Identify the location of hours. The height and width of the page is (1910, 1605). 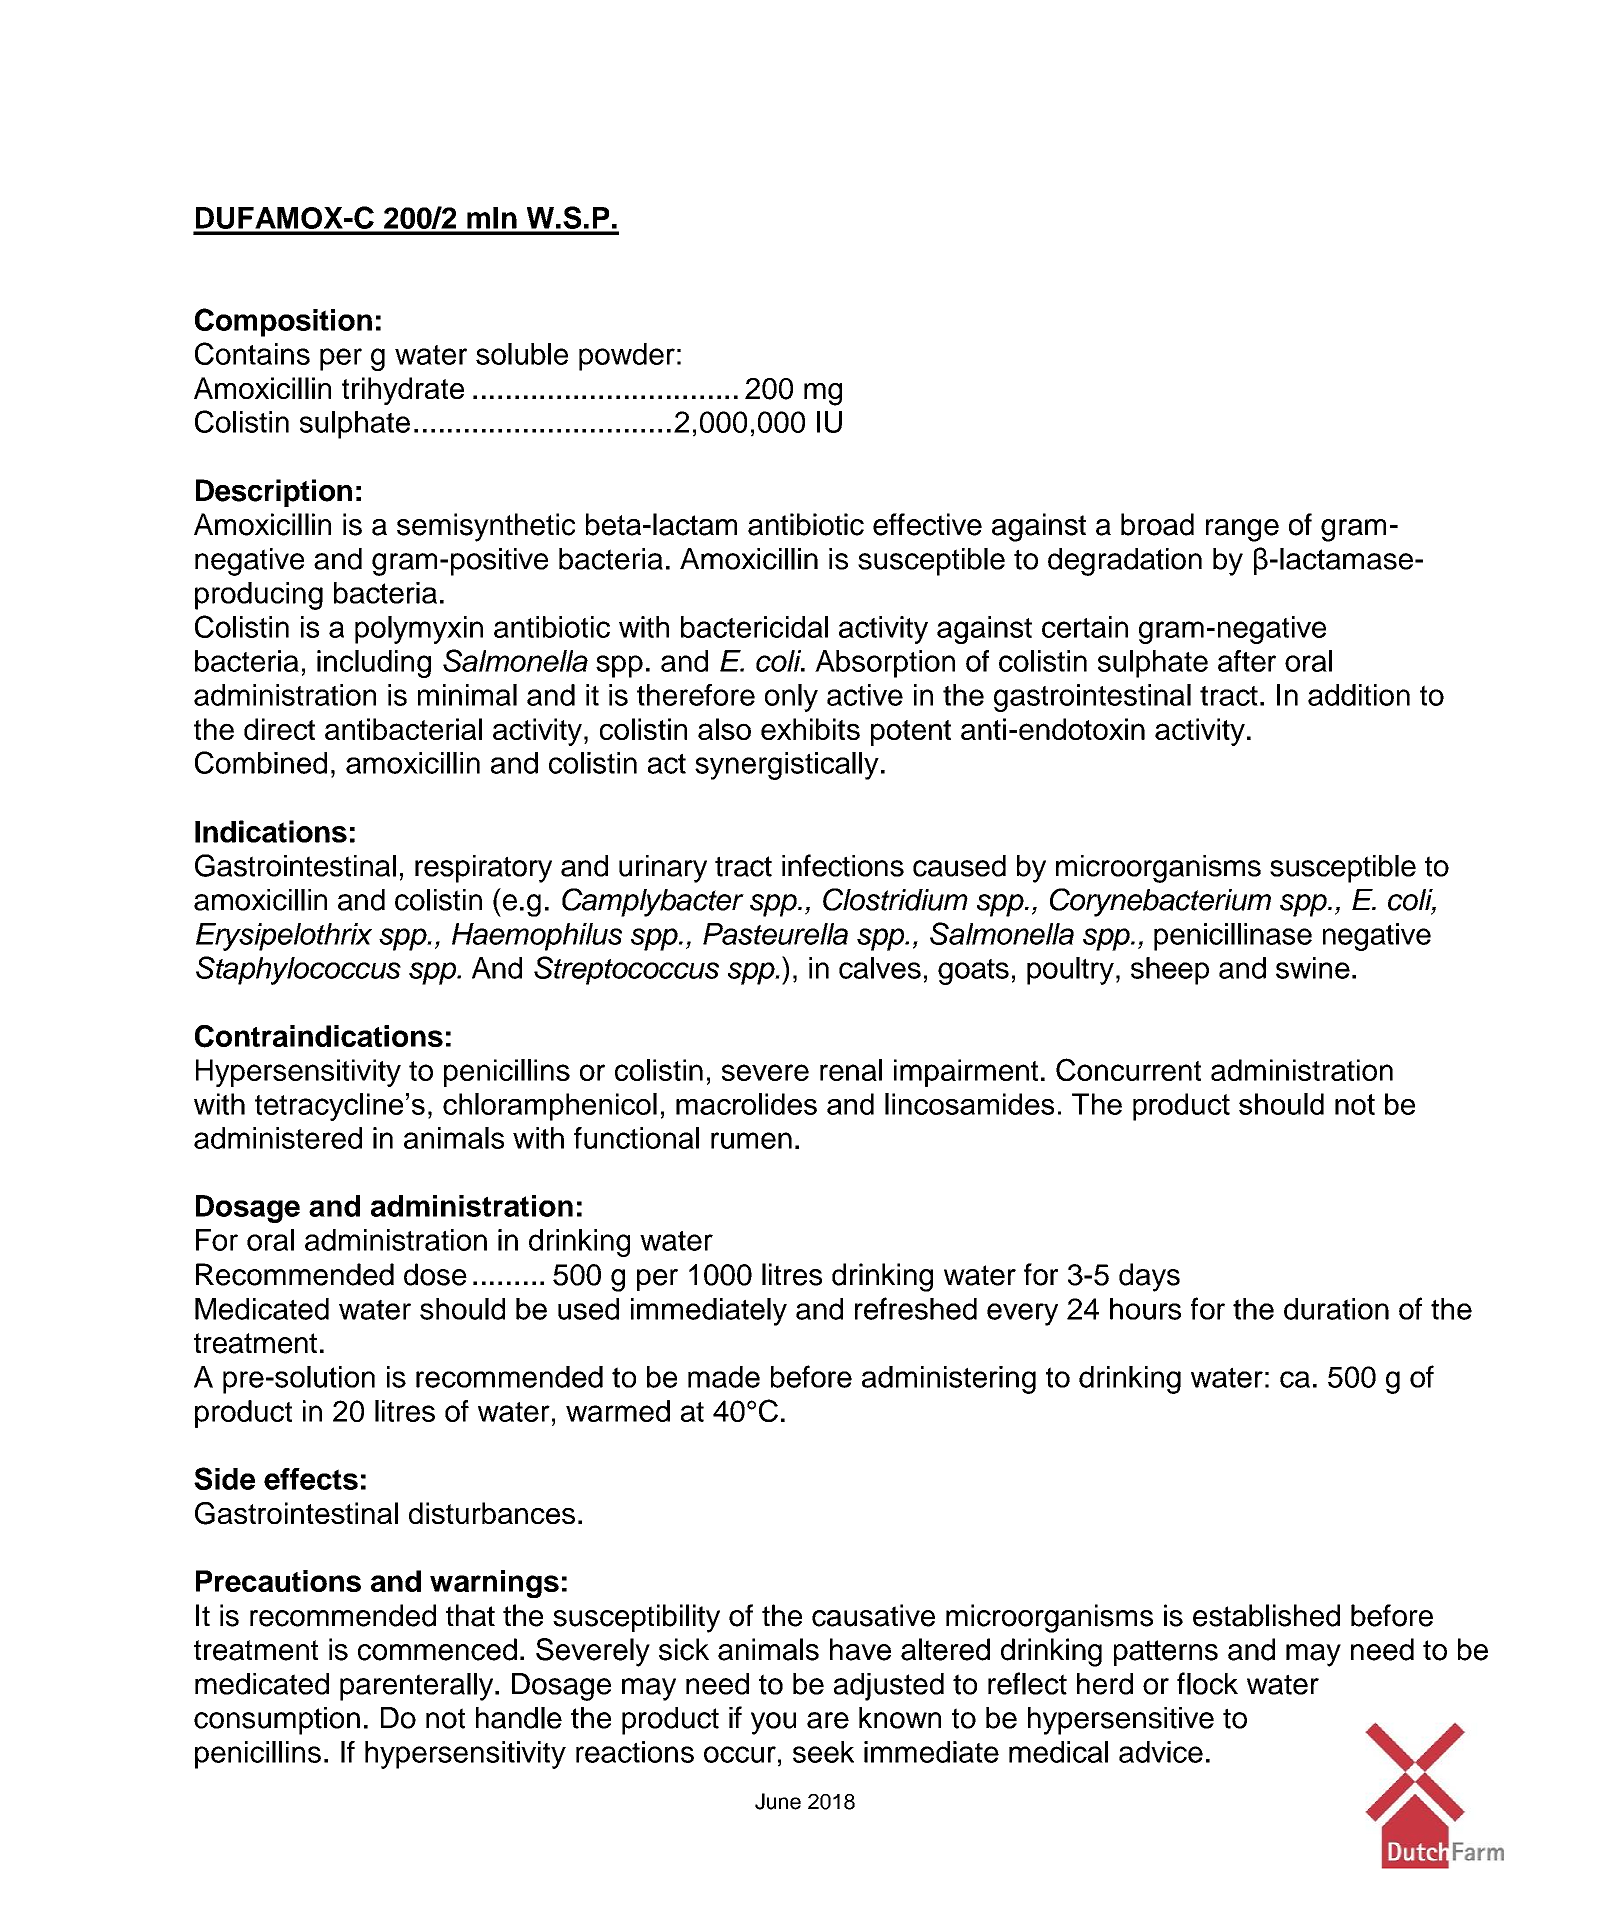
(1145, 1309).
